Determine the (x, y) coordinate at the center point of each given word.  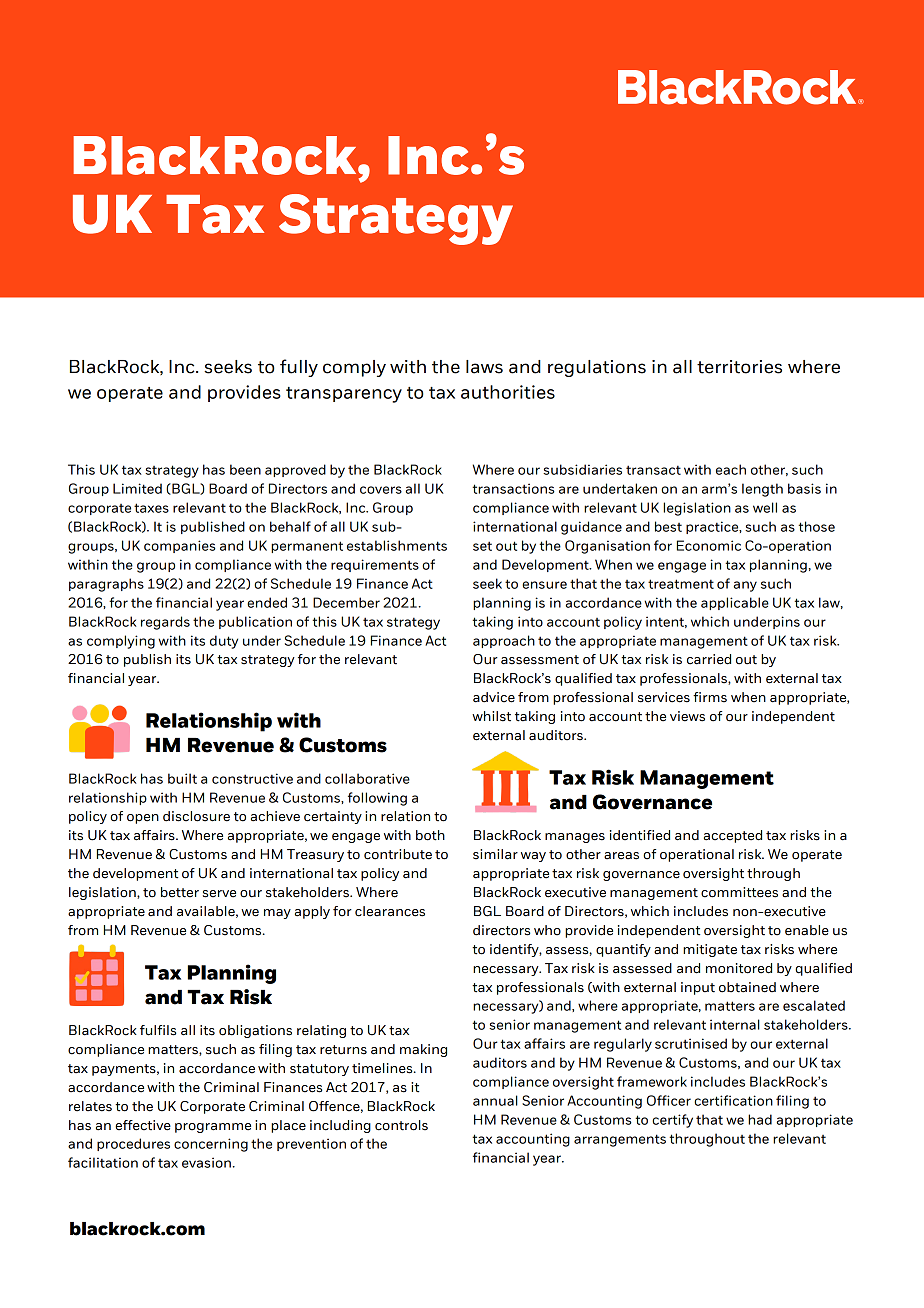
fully (299, 368)
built (182, 778)
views (687, 716)
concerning (211, 1145)
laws (484, 367)
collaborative (367, 778)
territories (739, 367)
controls (401, 1125)
